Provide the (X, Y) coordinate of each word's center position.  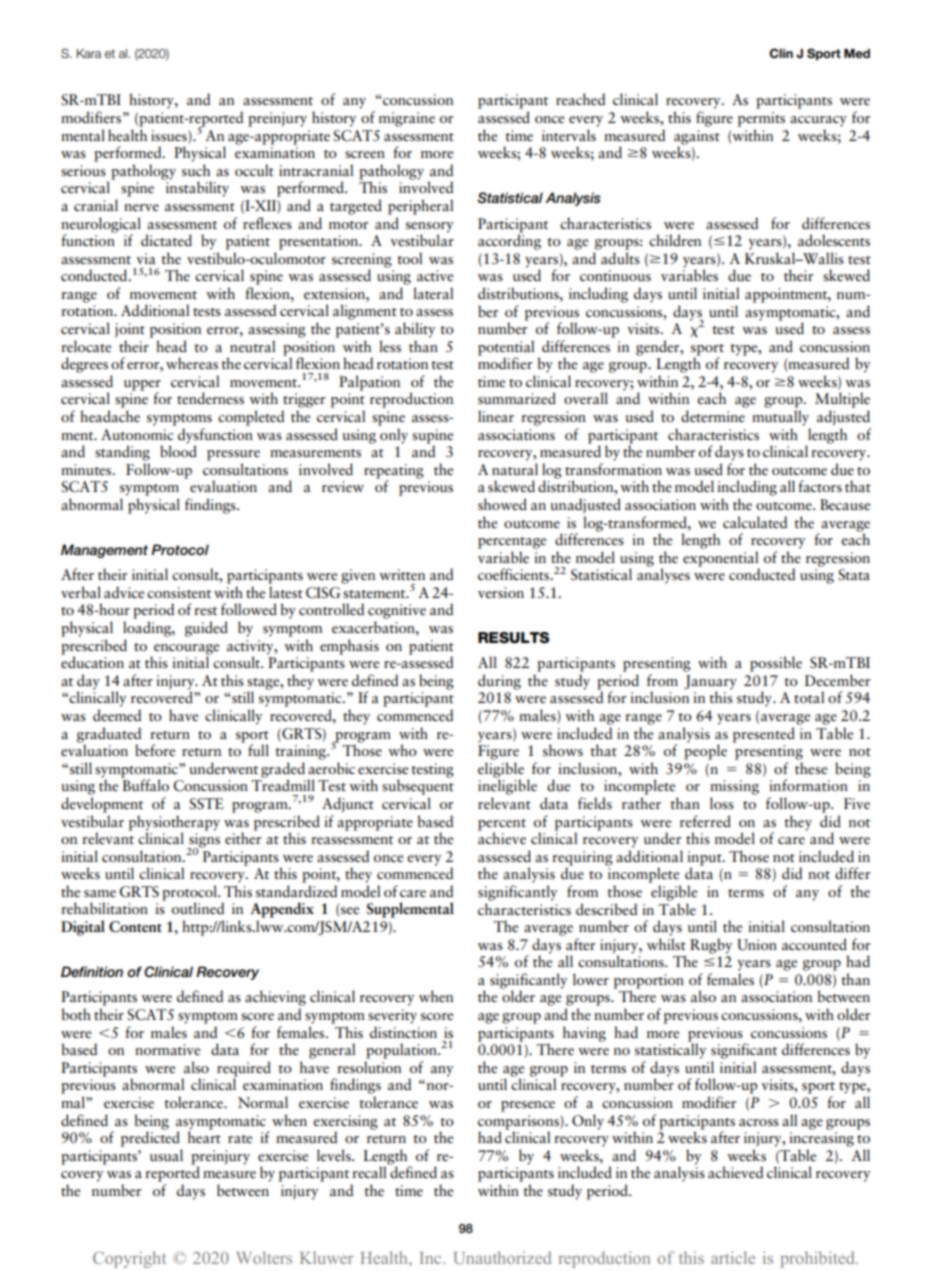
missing (734, 787)
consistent (179, 593)
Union (757, 945)
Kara (88, 53)
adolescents (834, 240)
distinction (403, 1032)
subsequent (418, 786)
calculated (755, 522)
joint (130, 330)
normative (167, 1050)
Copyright (129, 1259)
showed (502, 504)
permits (761, 119)
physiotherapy (174, 823)
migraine (407, 119)
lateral (433, 293)
